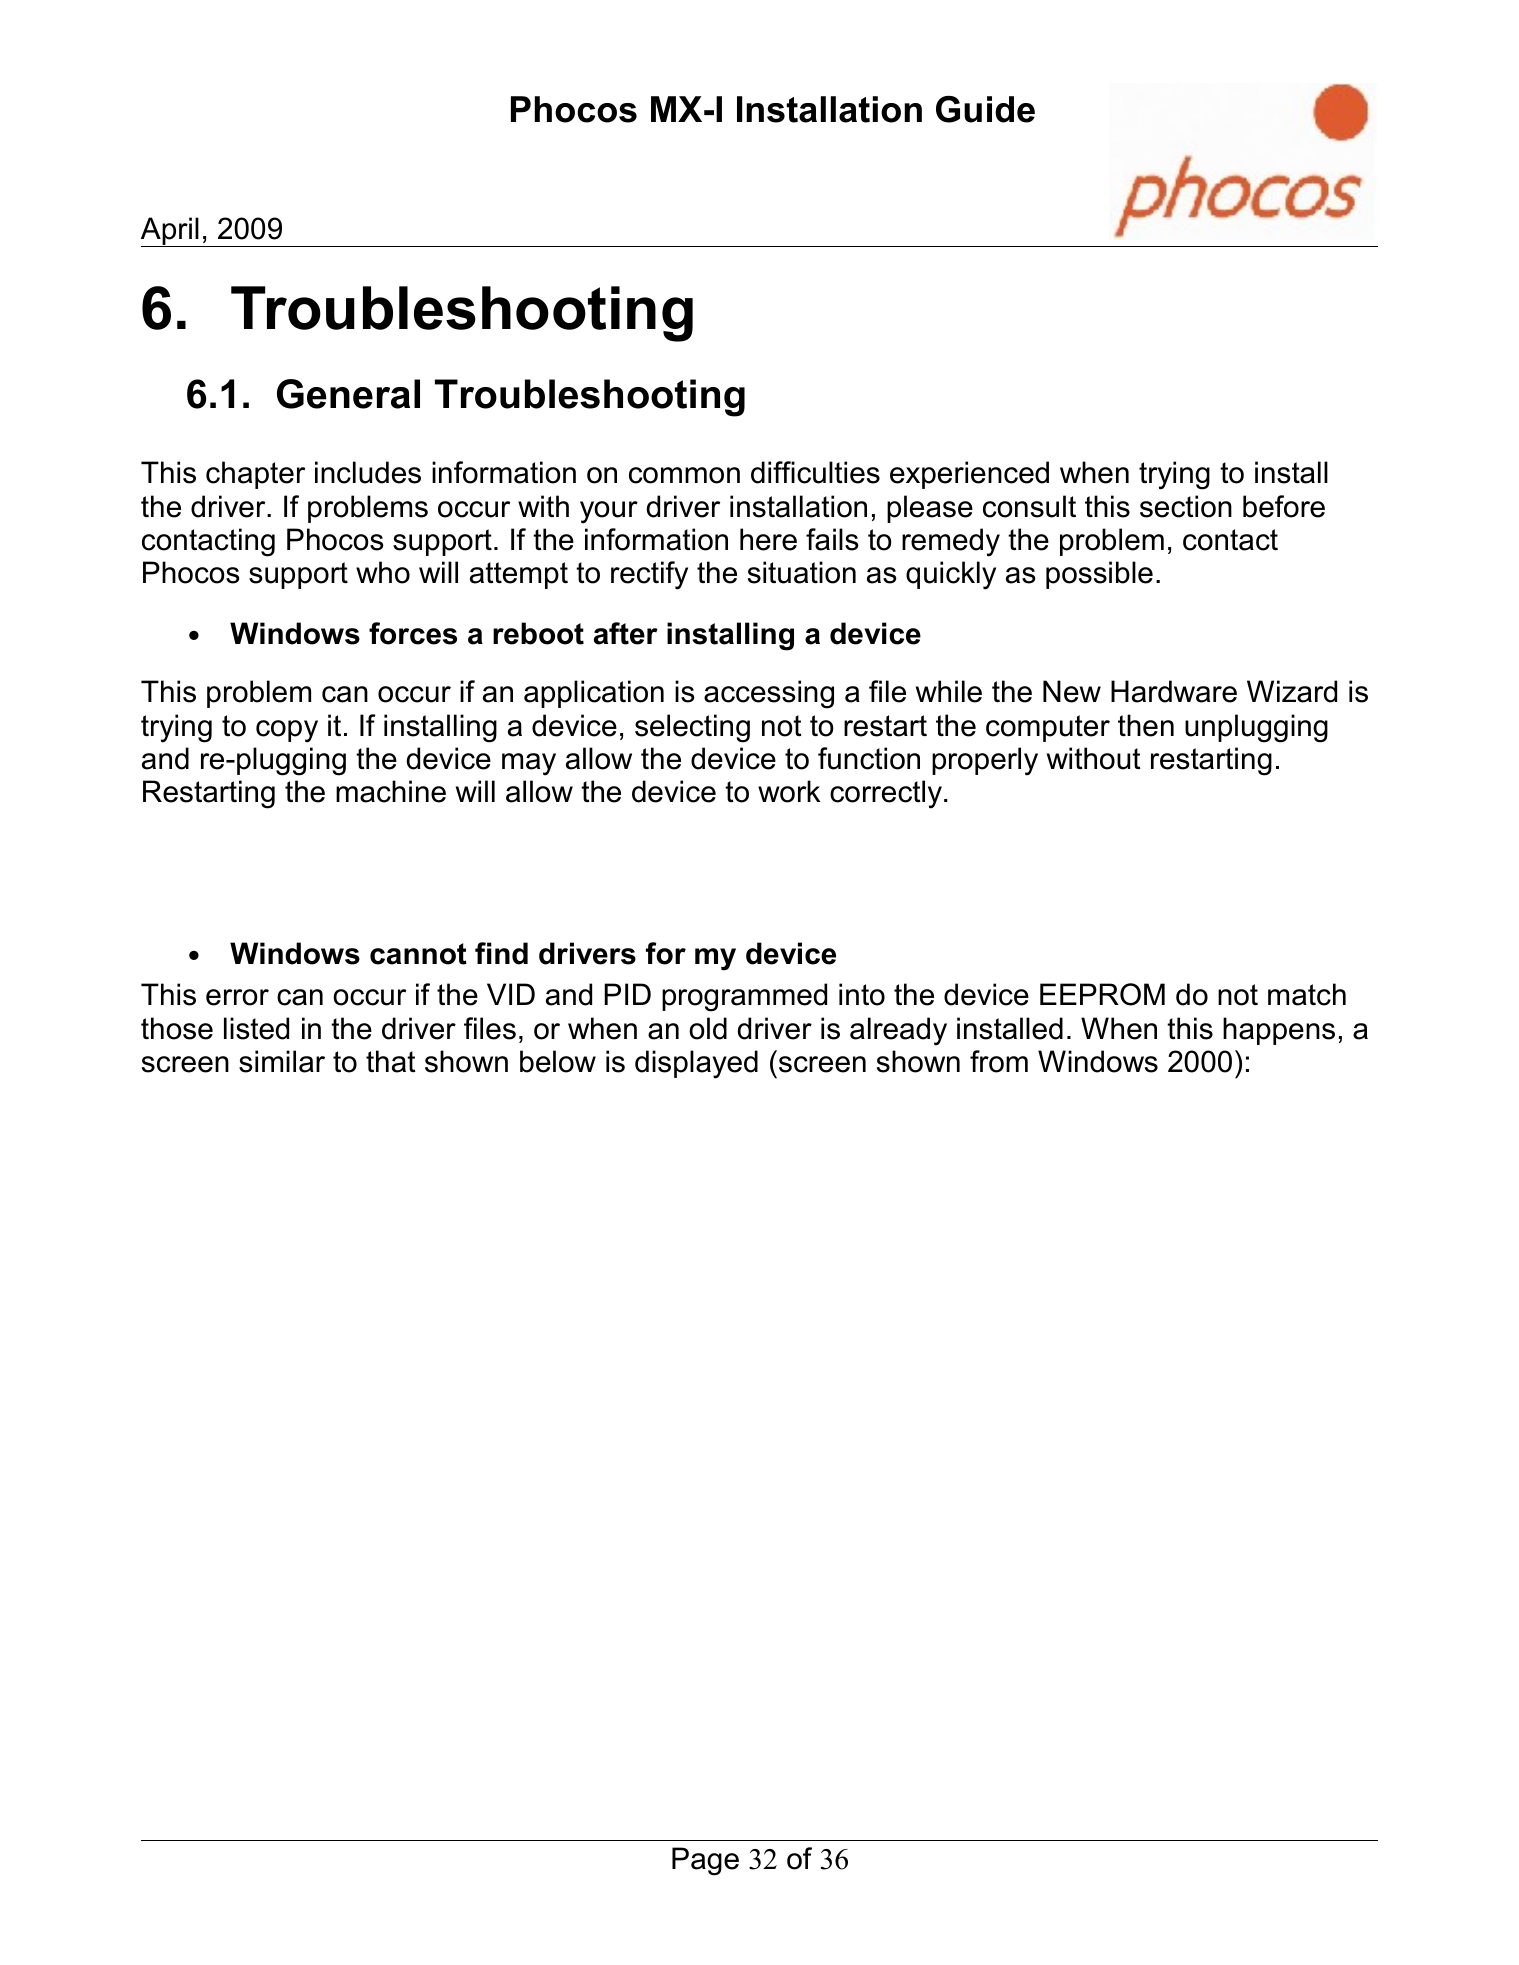 This image has height=1965, width=1519. Describe the element at coordinates (705, 1861) in the image. I see `Page` at that location.
